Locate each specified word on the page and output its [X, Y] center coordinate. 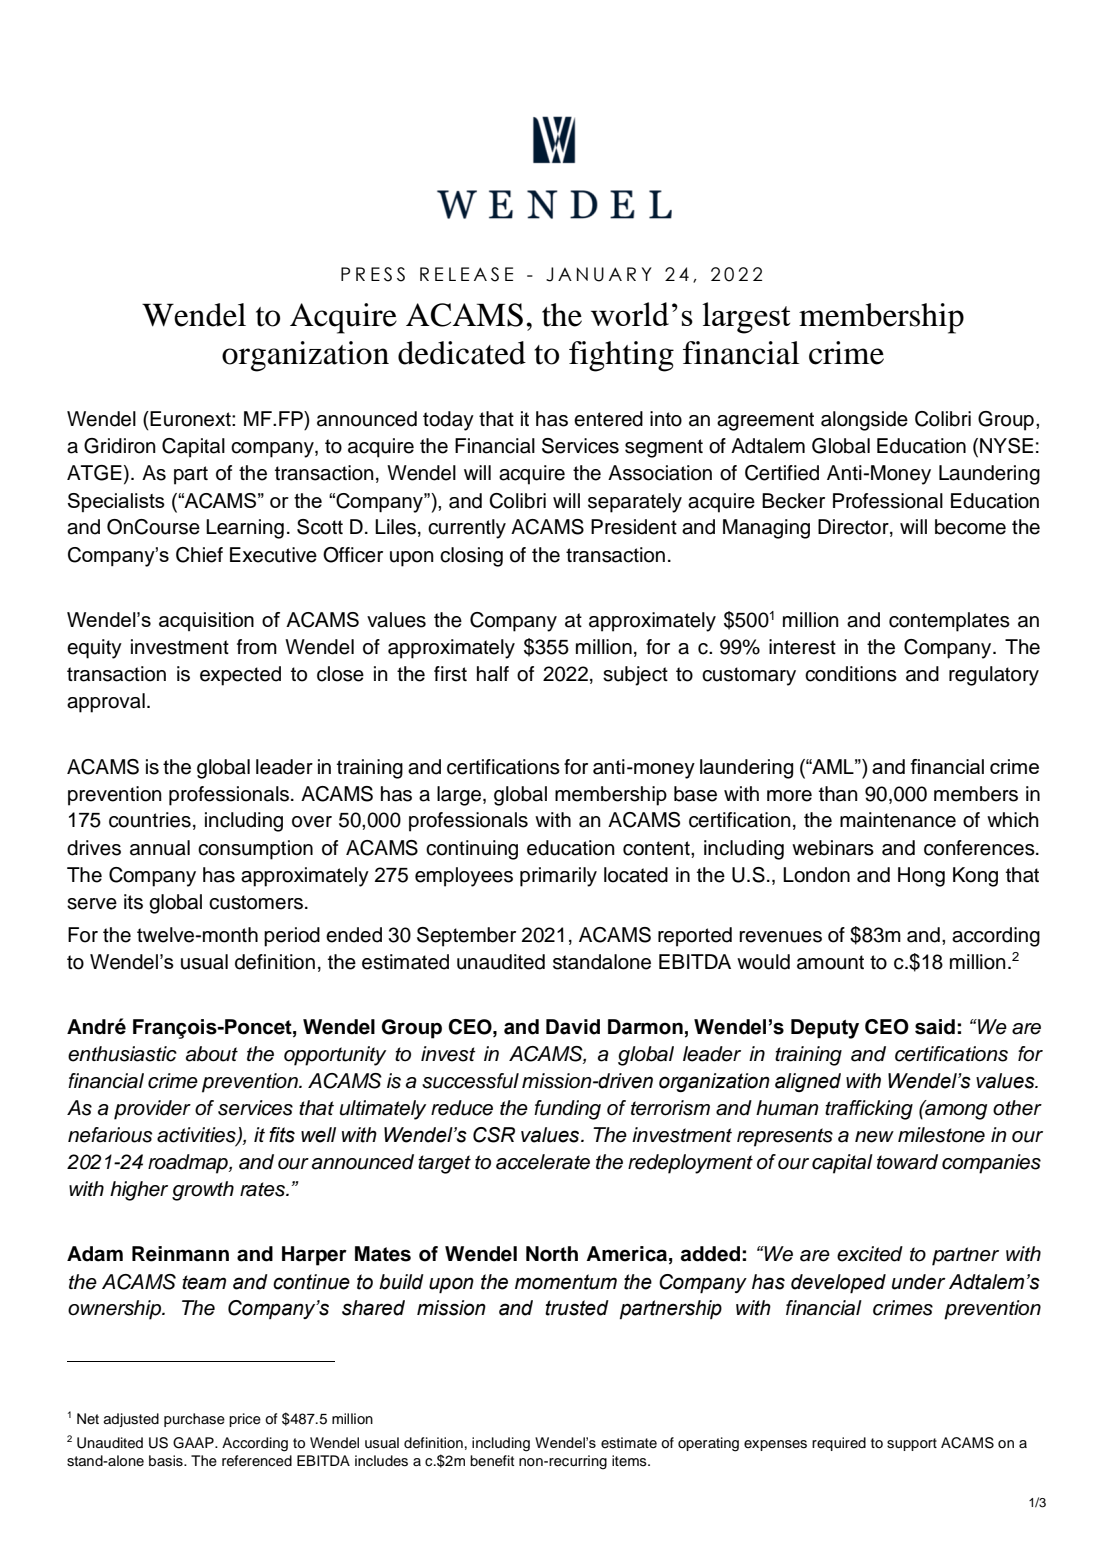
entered [608, 419]
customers [256, 902]
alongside [864, 421]
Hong [921, 877]
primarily [558, 877]
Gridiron [120, 446]
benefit [492, 1461]
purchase [194, 1420]
